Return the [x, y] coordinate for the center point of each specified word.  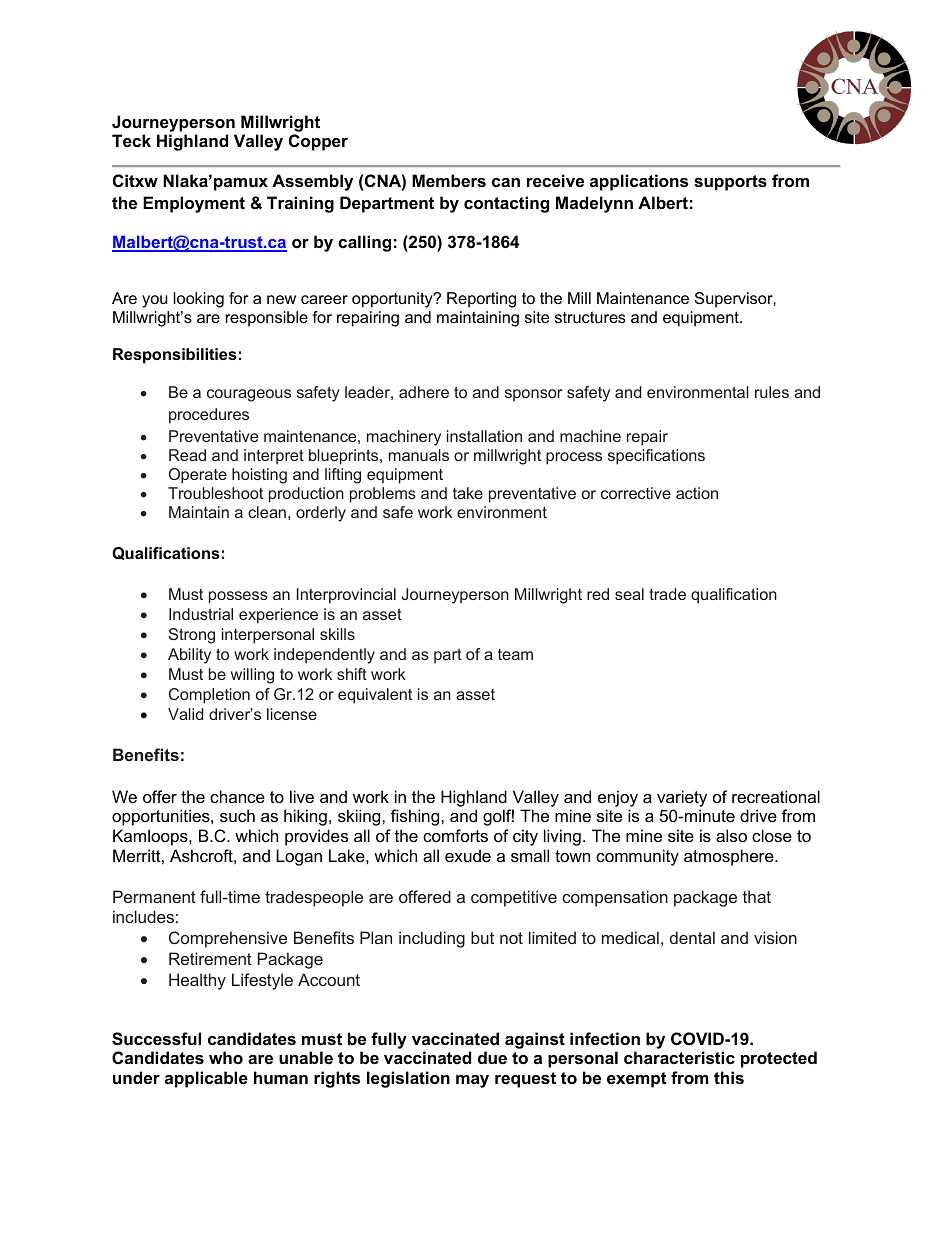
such [237, 815]
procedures [209, 416]
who [226, 1057]
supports [730, 183]
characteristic [679, 1057]
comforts [455, 835]
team [515, 654]
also [731, 835]
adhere [424, 392]
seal [629, 594]
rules [772, 392]
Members [449, 180]
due [492, 1057]
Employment [194, 204]
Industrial [201, 614]
